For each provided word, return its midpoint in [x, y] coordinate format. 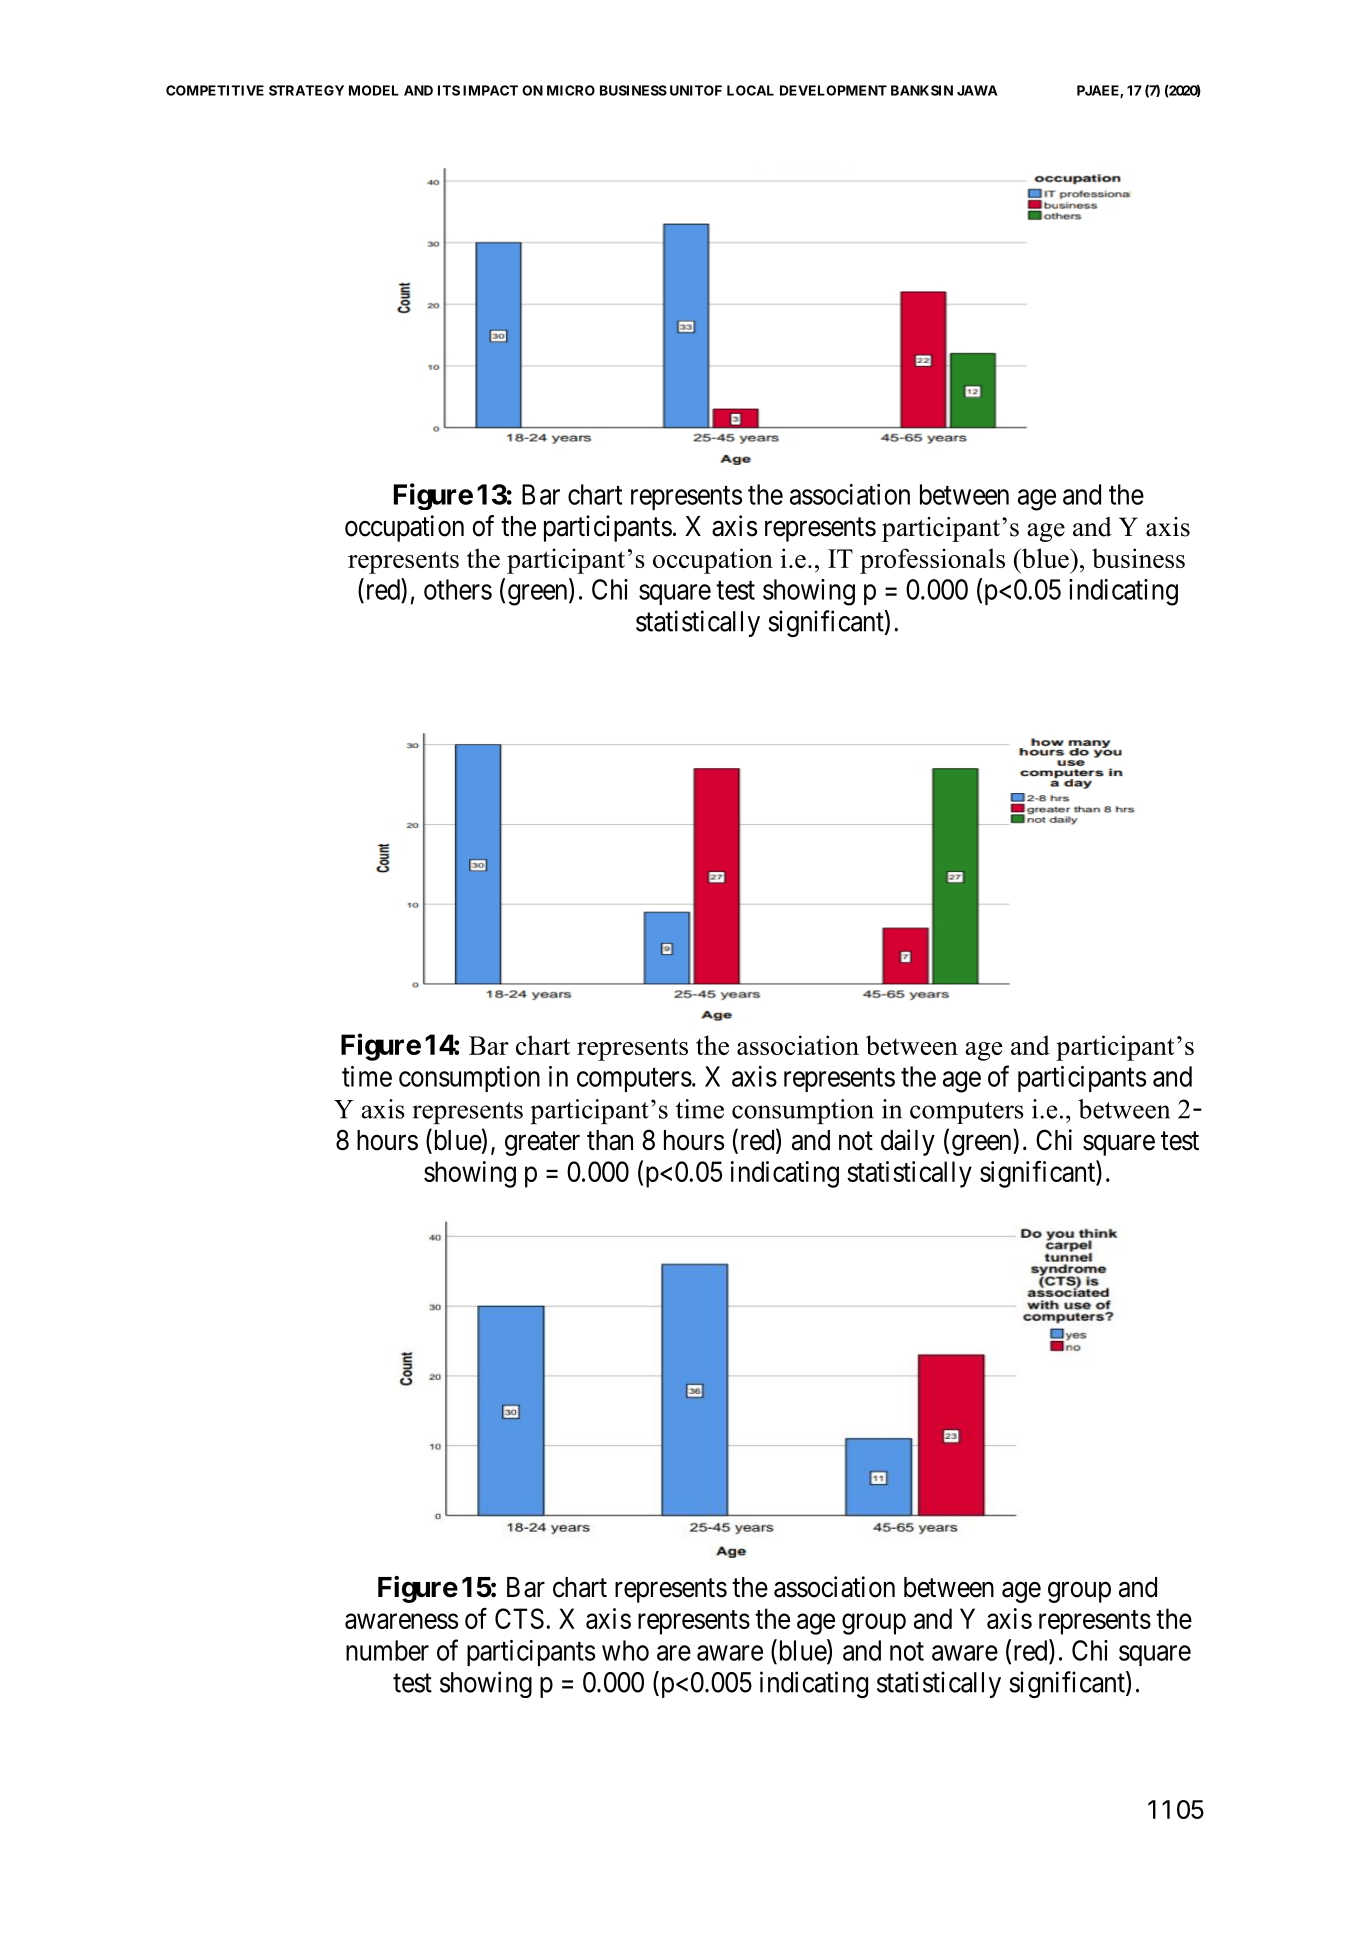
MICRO [571, 90]
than [610, 1140]
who [625, 1650]
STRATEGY [306, 90]
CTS [519, 1618]
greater [542, 1144]
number [387, 1650]
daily [908, 1142]
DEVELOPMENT [833, 90]
